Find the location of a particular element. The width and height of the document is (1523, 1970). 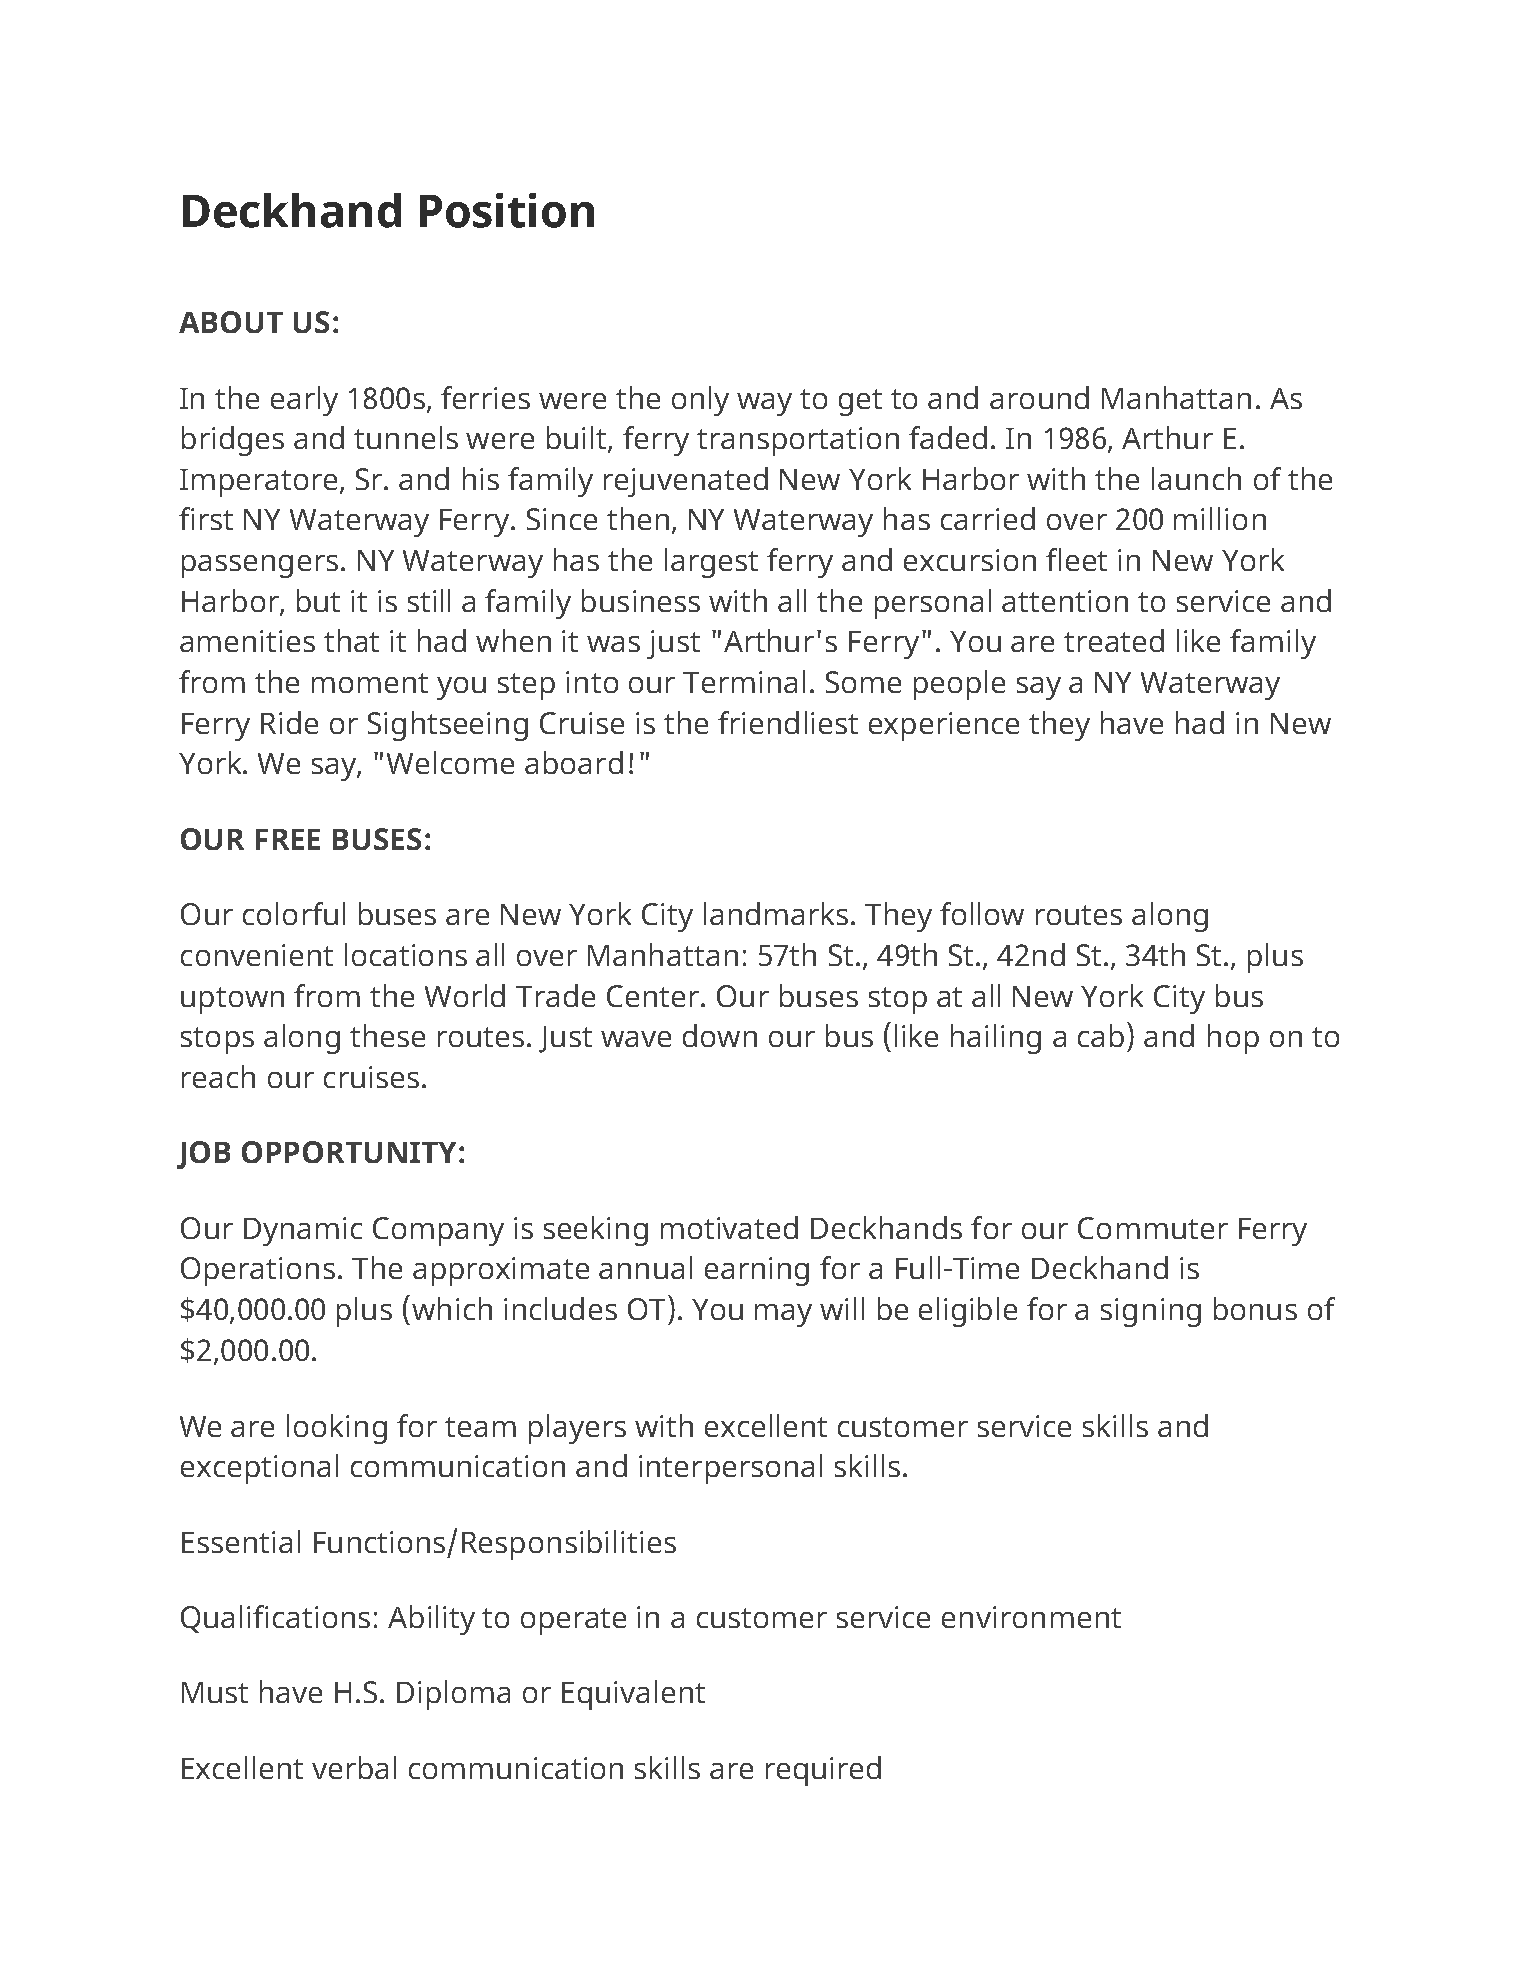

environment is located at coordinates (1031, 1617).
